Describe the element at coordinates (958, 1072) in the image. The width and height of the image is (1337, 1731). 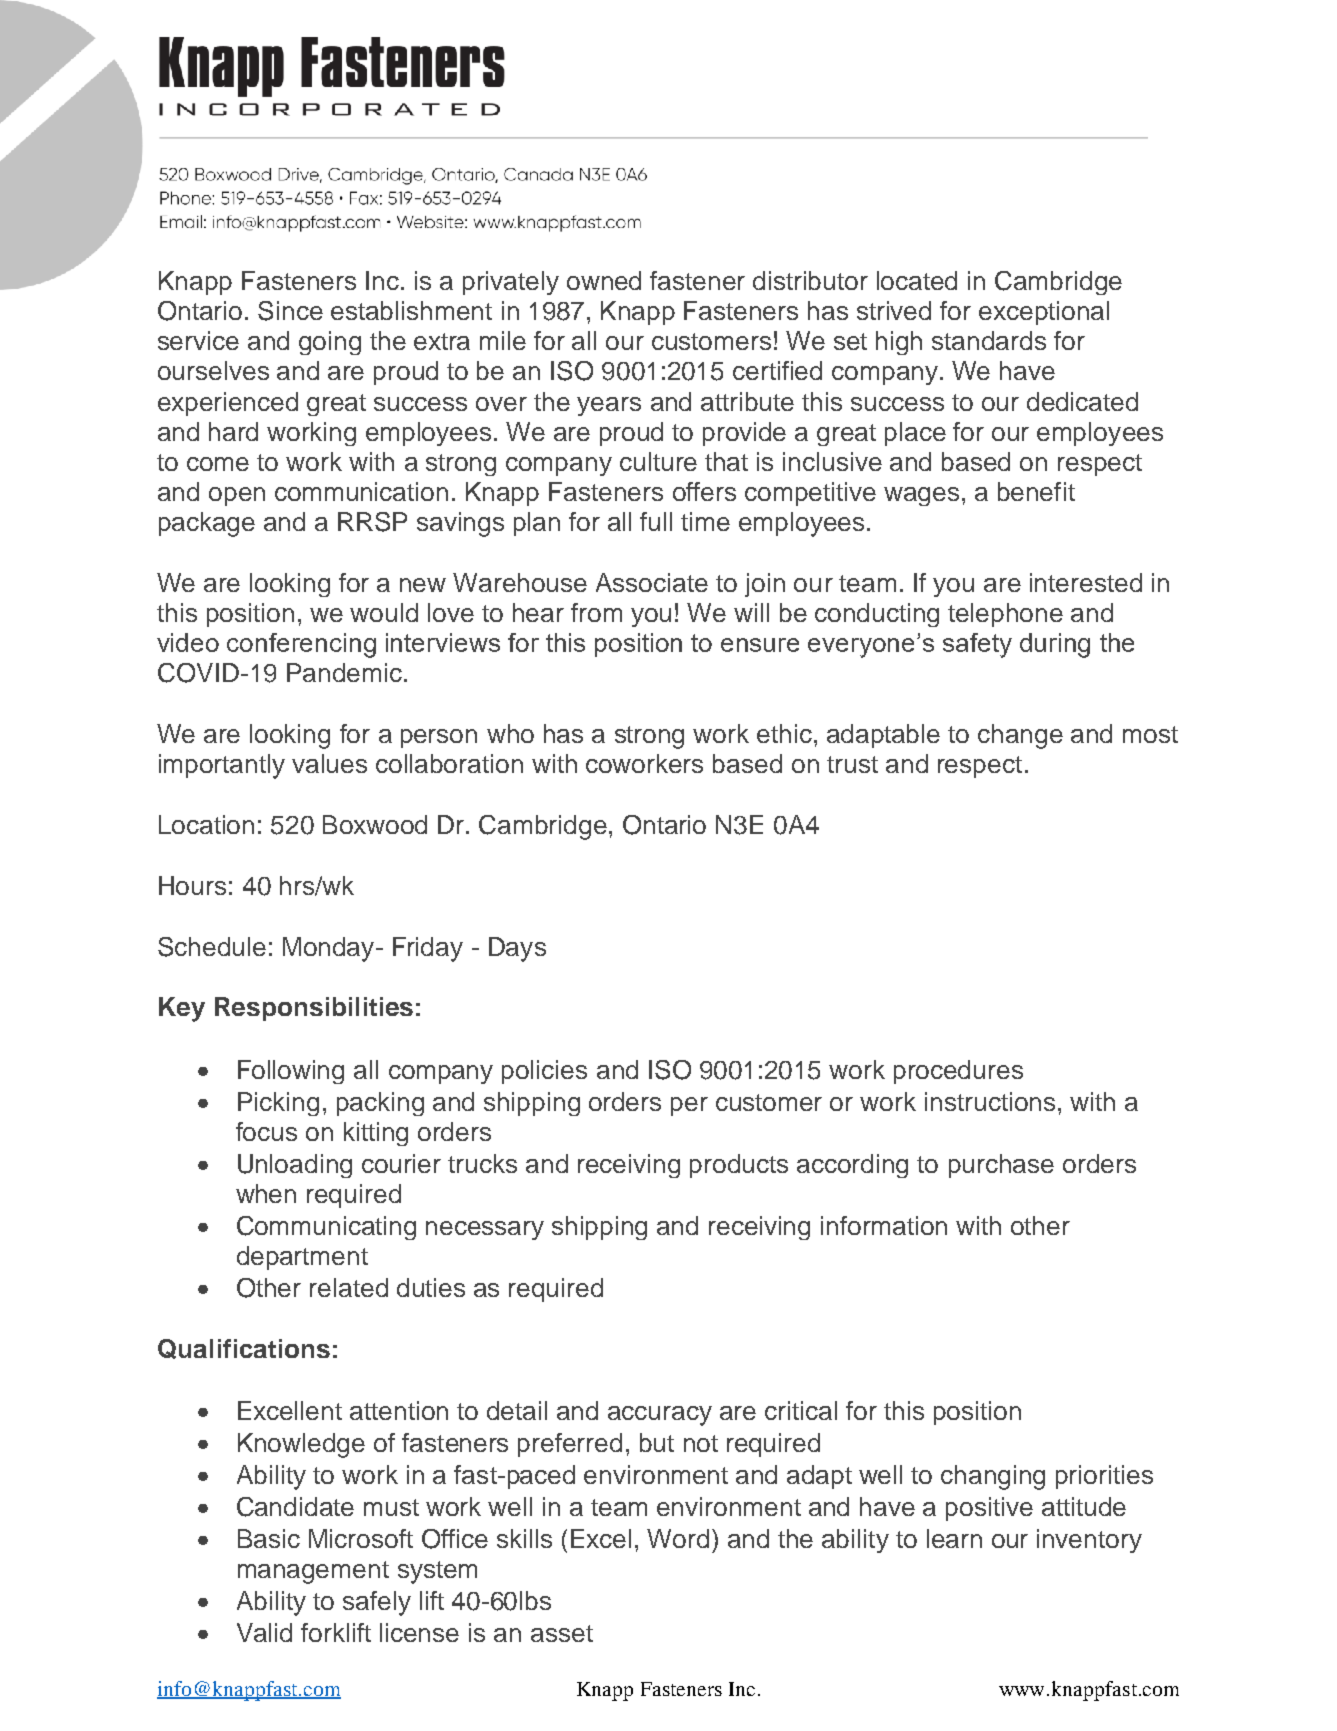
I see `procedures` at that location.
